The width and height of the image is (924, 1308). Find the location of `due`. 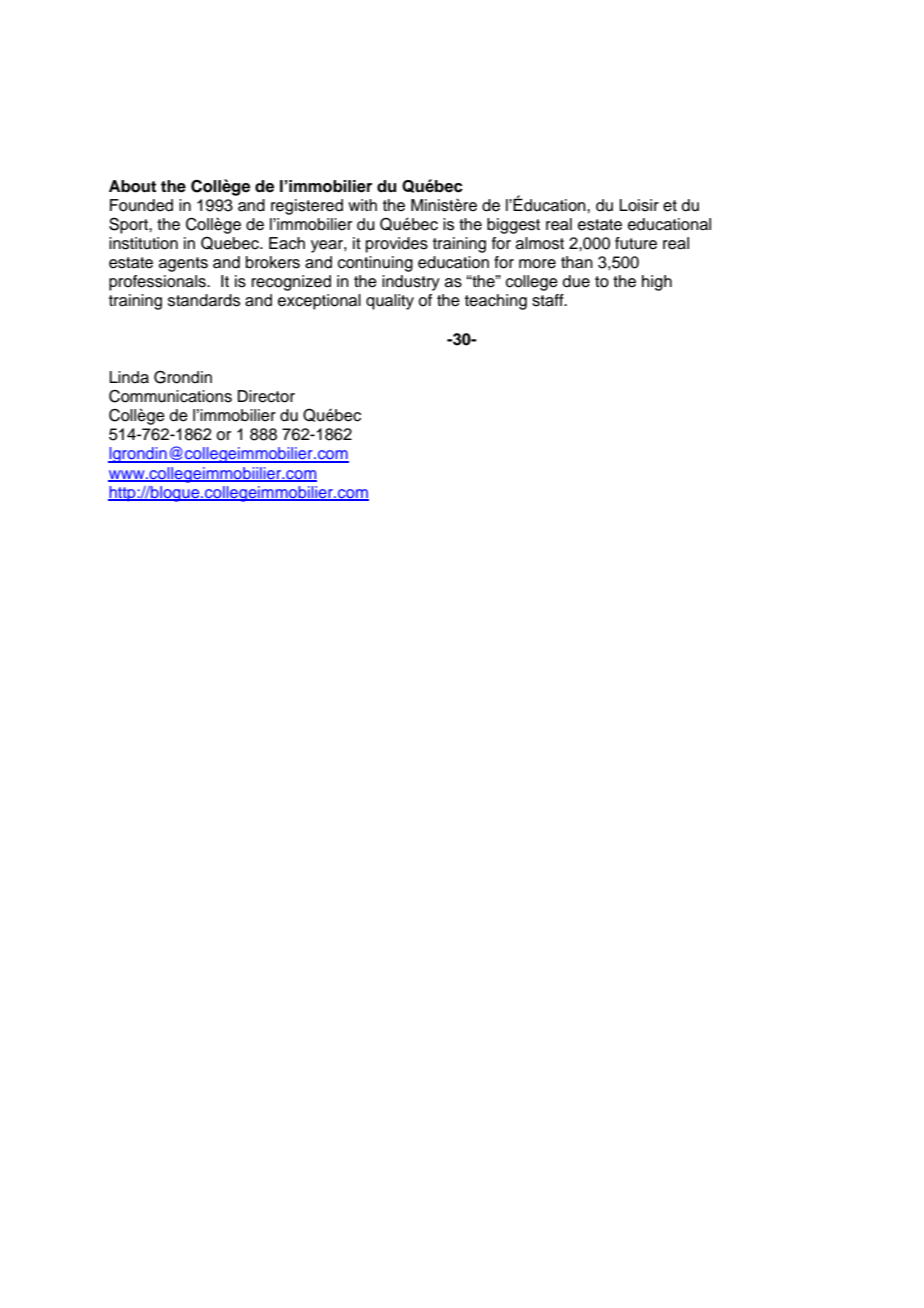

due is located at coordinates (576, 281).
